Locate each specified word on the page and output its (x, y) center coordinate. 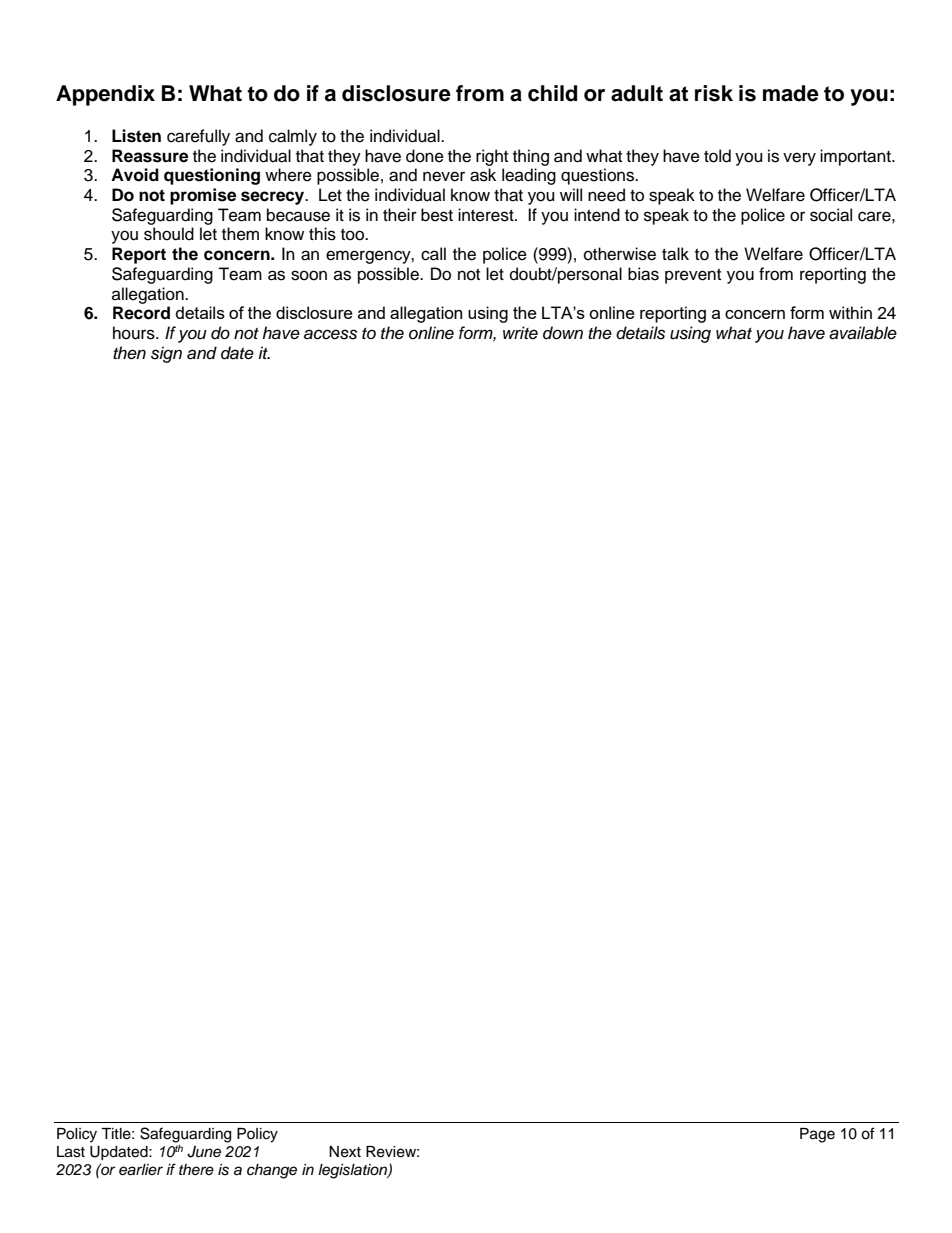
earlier (141, 1170)
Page (817, 1135)
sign (166, 354)
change (272, 1171)
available (863, 333)
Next (345, 1152)
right (492, 157)
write (520, 333)
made (791, 93)
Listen (136, 136)
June (204, 1152)
